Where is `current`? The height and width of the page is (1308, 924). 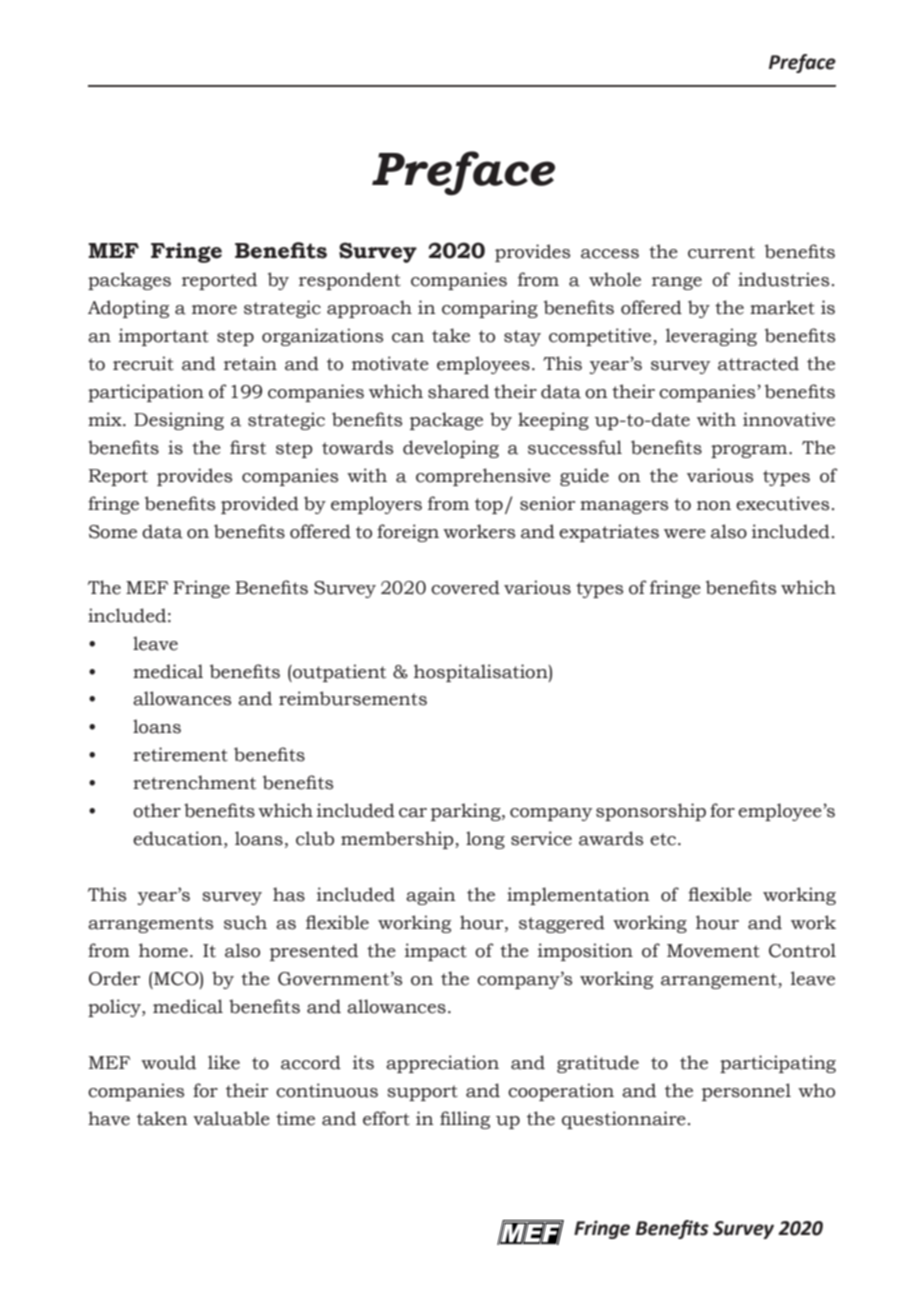
current is located at coordinates (721, 252).
